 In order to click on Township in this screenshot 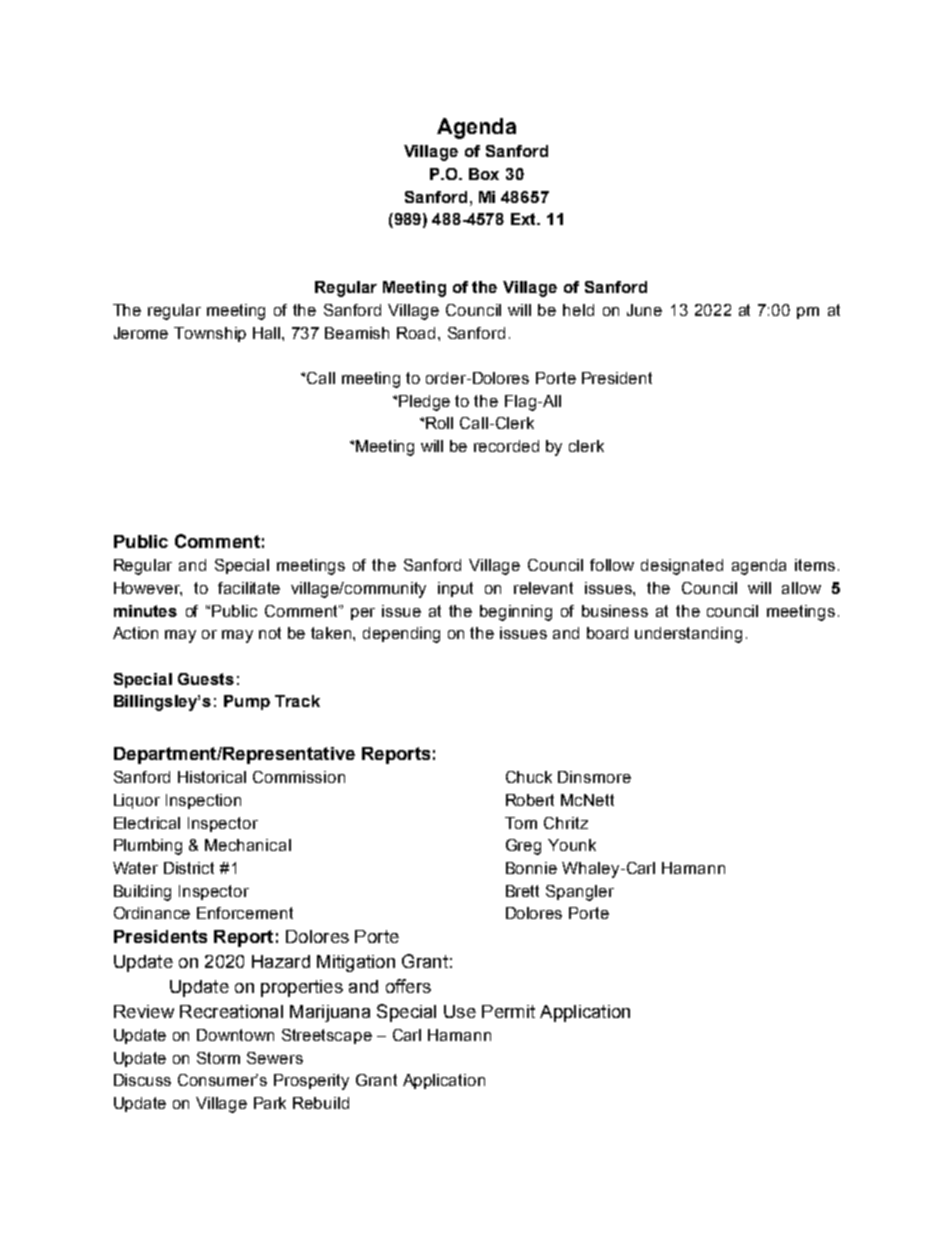, I will do `click(210, 334)`.
